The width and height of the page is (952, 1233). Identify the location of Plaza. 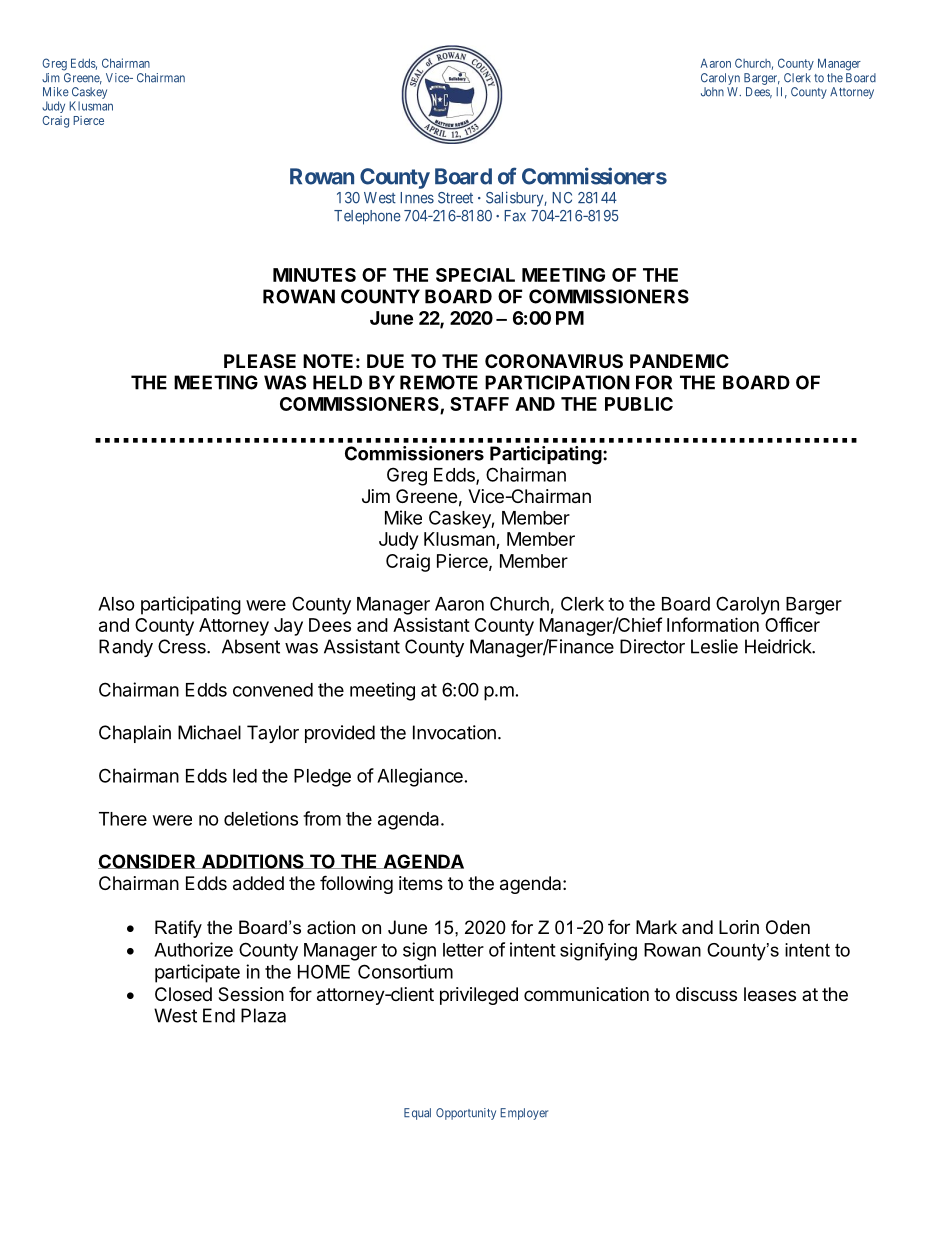
(263, 1015).
